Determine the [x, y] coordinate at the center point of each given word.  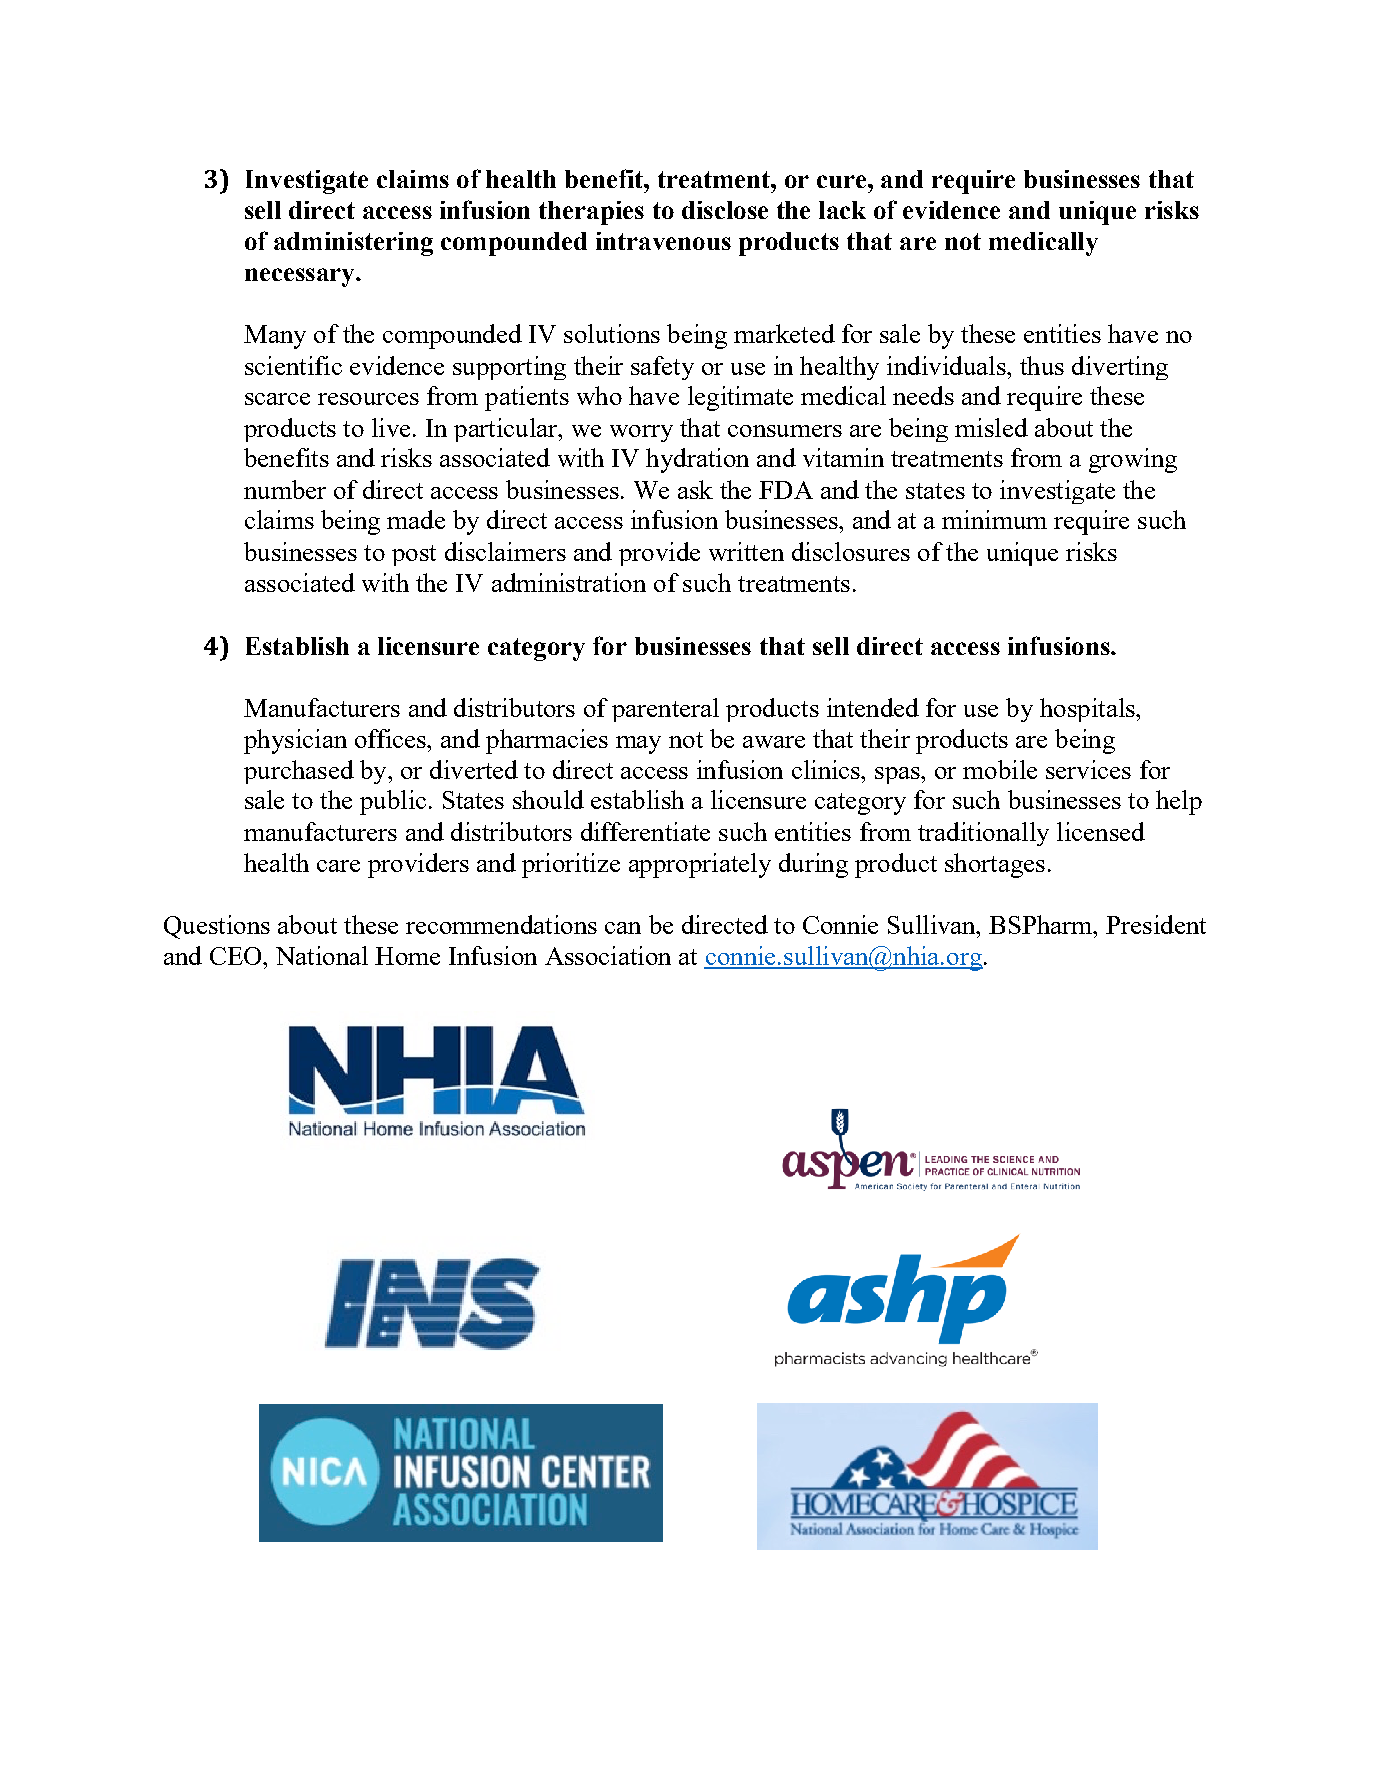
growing [1133, 460]
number [285, 489]
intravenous [663, 241]
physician [295, 741]
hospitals [1088, 710]
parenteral [665, 710]
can [623, 928]
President [1156, 924]
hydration [697, 460]
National [322, 955]
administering [353, 244]
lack [842, 210]
